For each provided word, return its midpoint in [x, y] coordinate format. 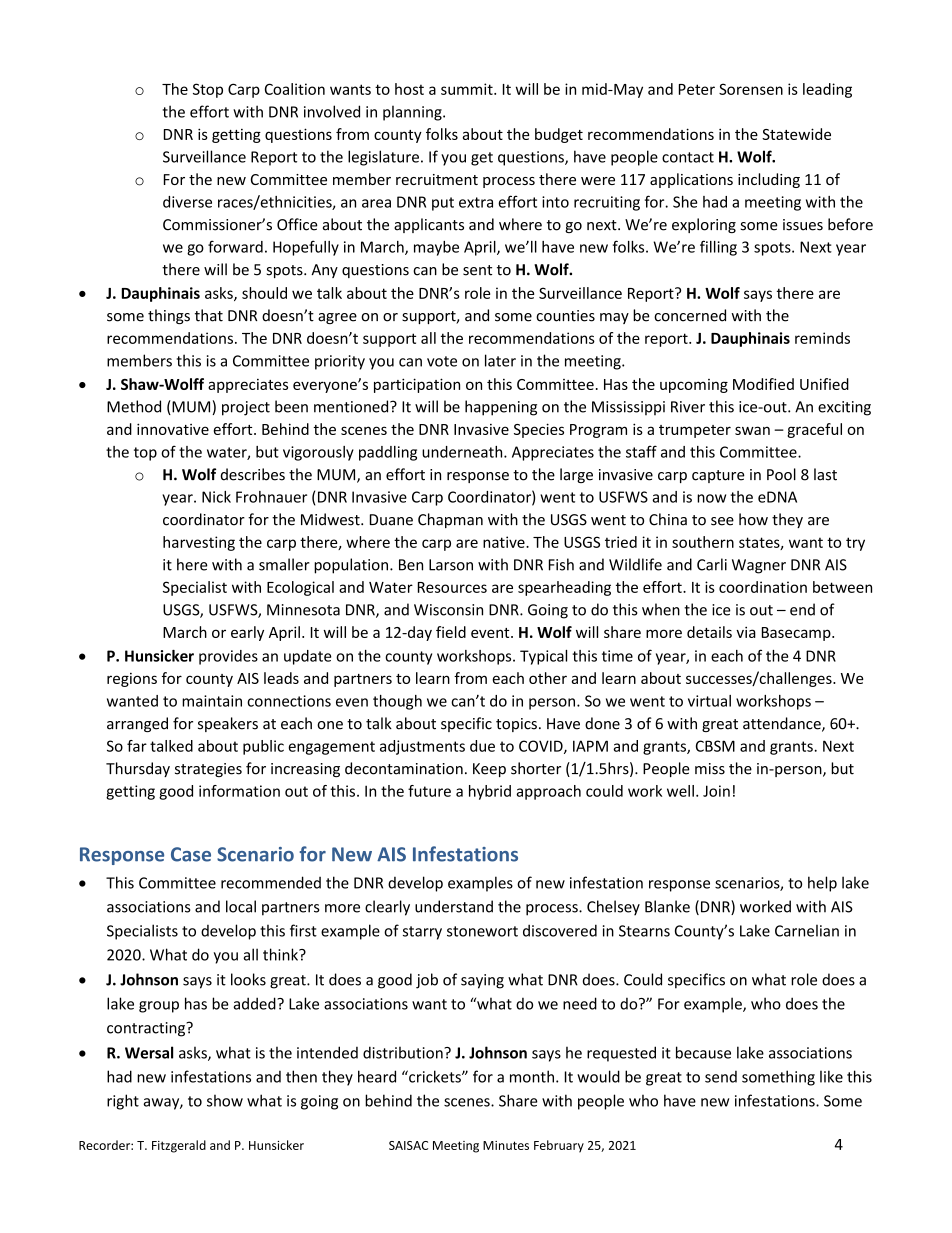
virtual [709, 701]
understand [454, 906]
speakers [228, 724]
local [241, 906]
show [225, 1100]
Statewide [796, 134]
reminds [822, 338]
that [209, 315]
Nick [216, 497]
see [722, 521]
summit [468, 89]
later [500, 360]
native [505, 542]
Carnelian [807, 930]
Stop [208, 90]
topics [516, 725]
